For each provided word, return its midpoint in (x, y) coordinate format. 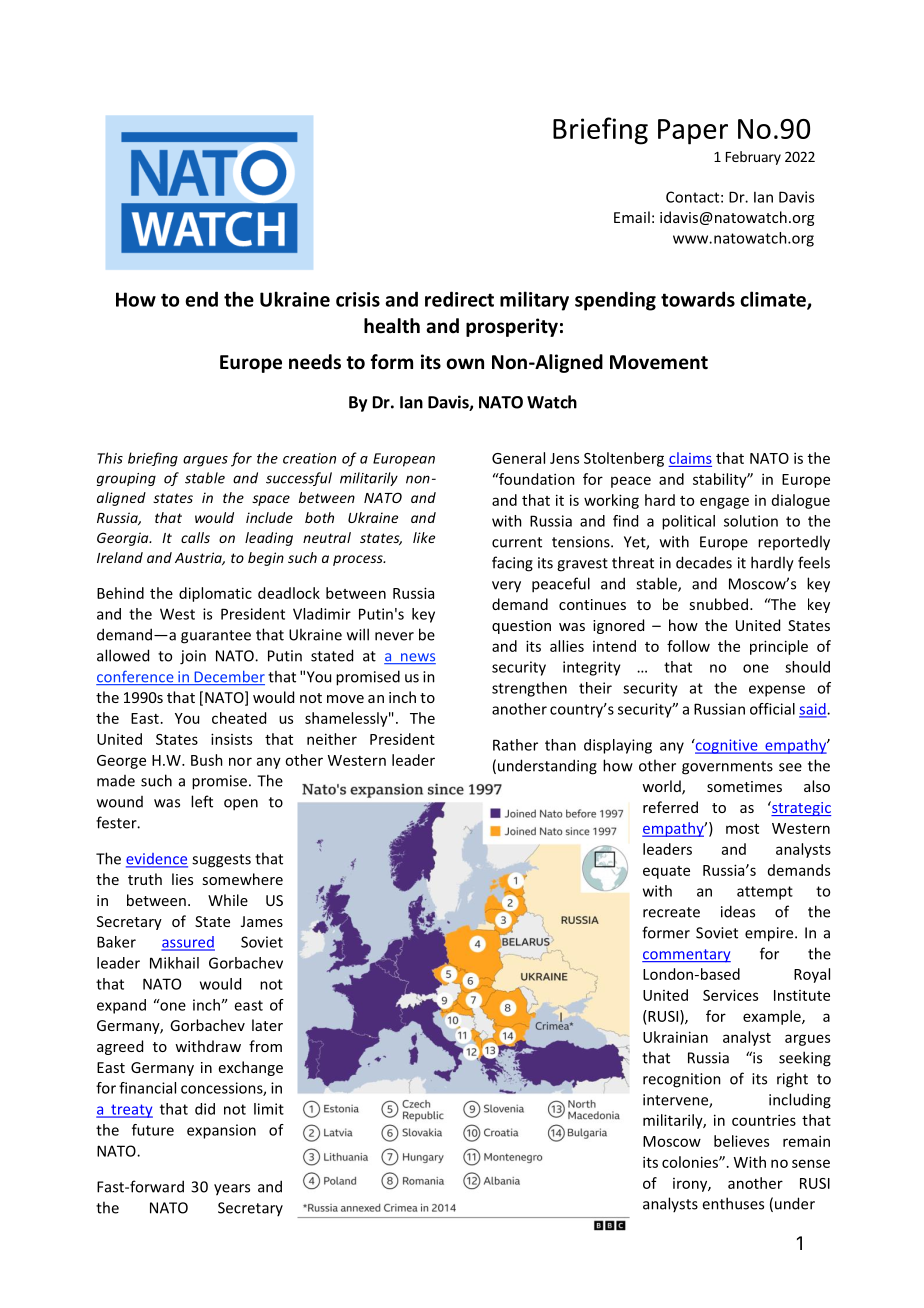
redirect (459, 299)
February (753, 158)
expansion (221, 1131)
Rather (515, 745)
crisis (358, 299)
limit (269, 1109)
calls (195, 537)
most (742, 829)
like (424, 537)
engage (724, 503)
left (202, 801)
